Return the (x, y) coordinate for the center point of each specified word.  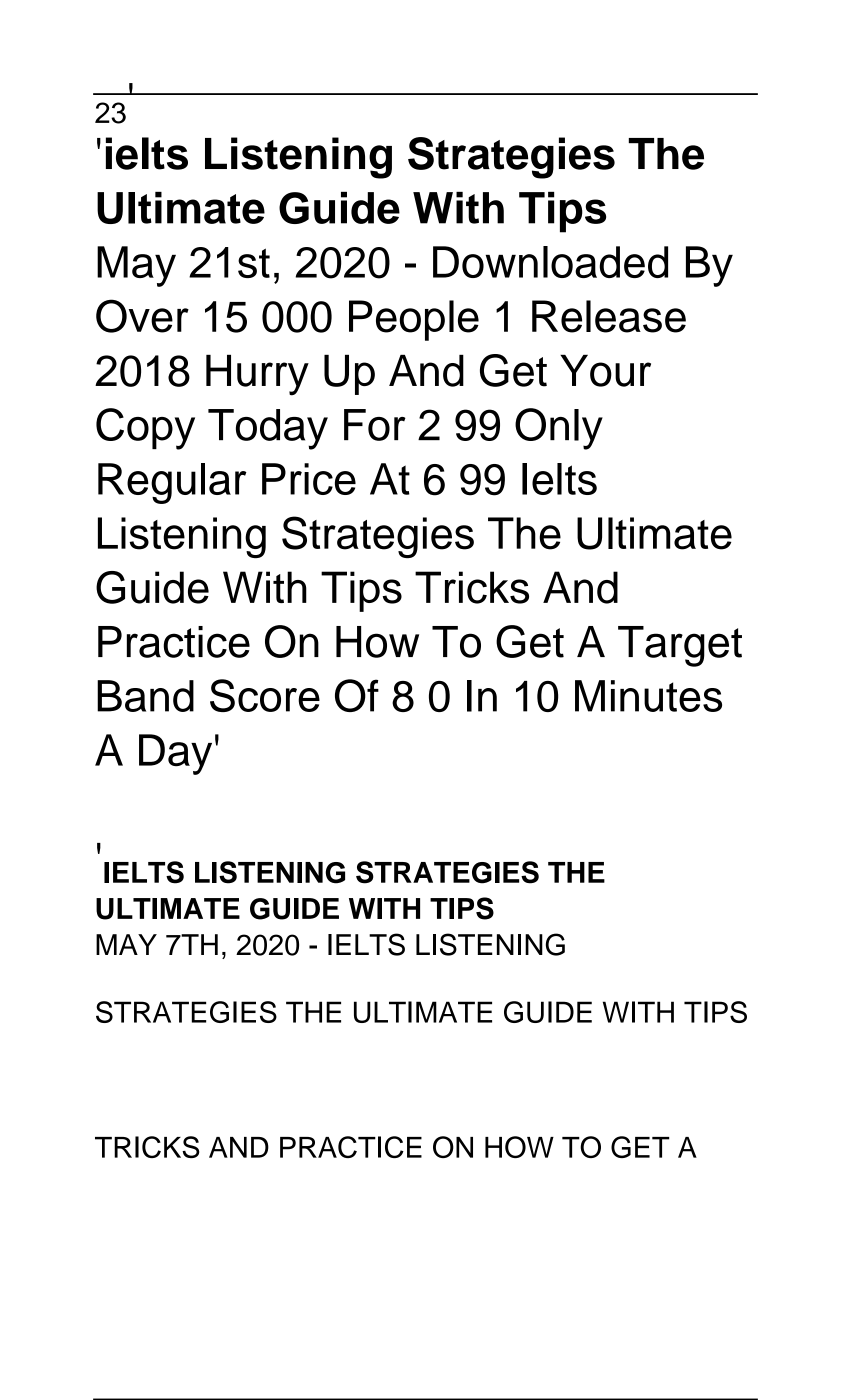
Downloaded (550, 262)
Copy (145, 429)
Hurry (257, 375)
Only (559, 429)
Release (609, 316)
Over (142, 316)
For (375, 425)
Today (268, 429)
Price (309, 479)
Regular (172, 483)
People (414, 320)
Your (605, 371)
